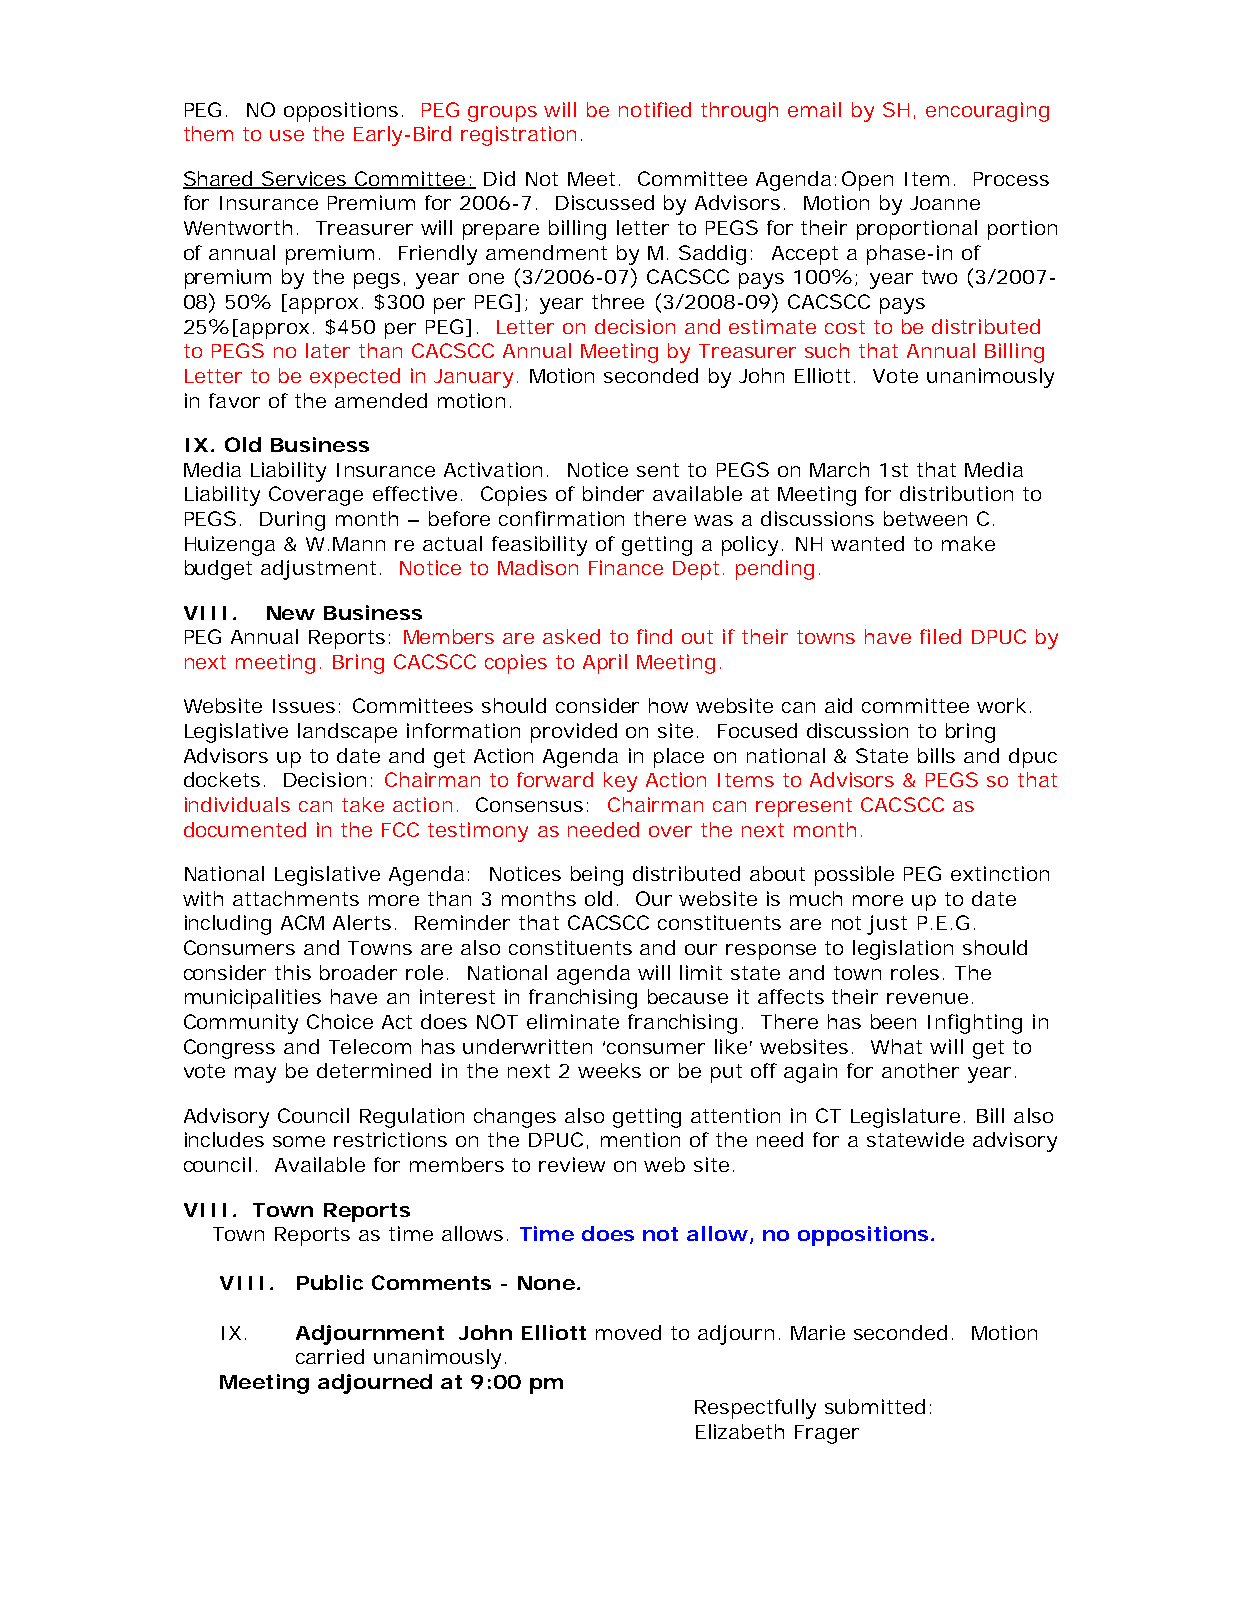 The height and width of the document is (1607, 1242). What do you see at coordinates (330, 1356) in the document?
I see `carried` at bounding box center [330, 1356].
